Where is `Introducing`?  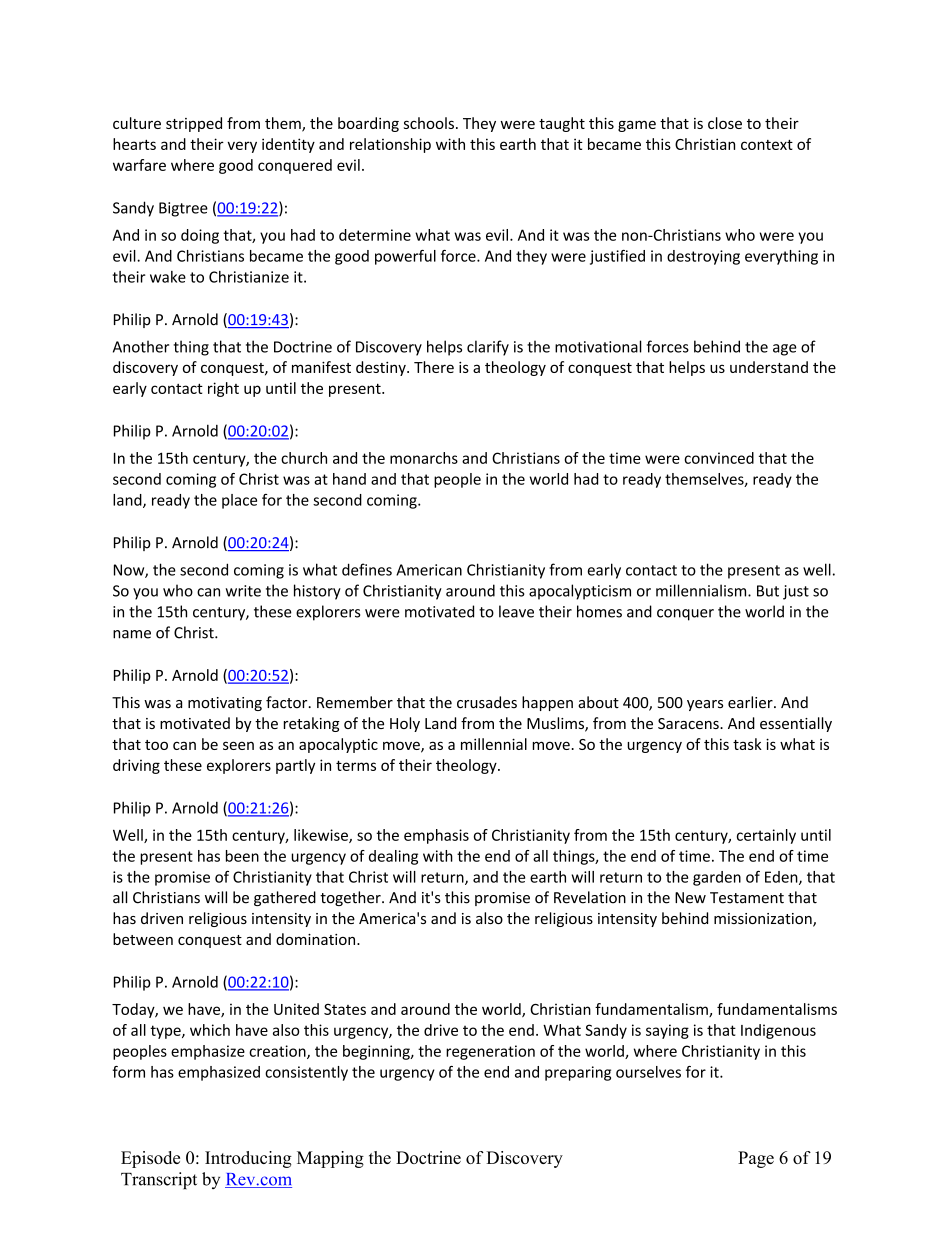 Introducing is located at coordinates (248, 1159).
